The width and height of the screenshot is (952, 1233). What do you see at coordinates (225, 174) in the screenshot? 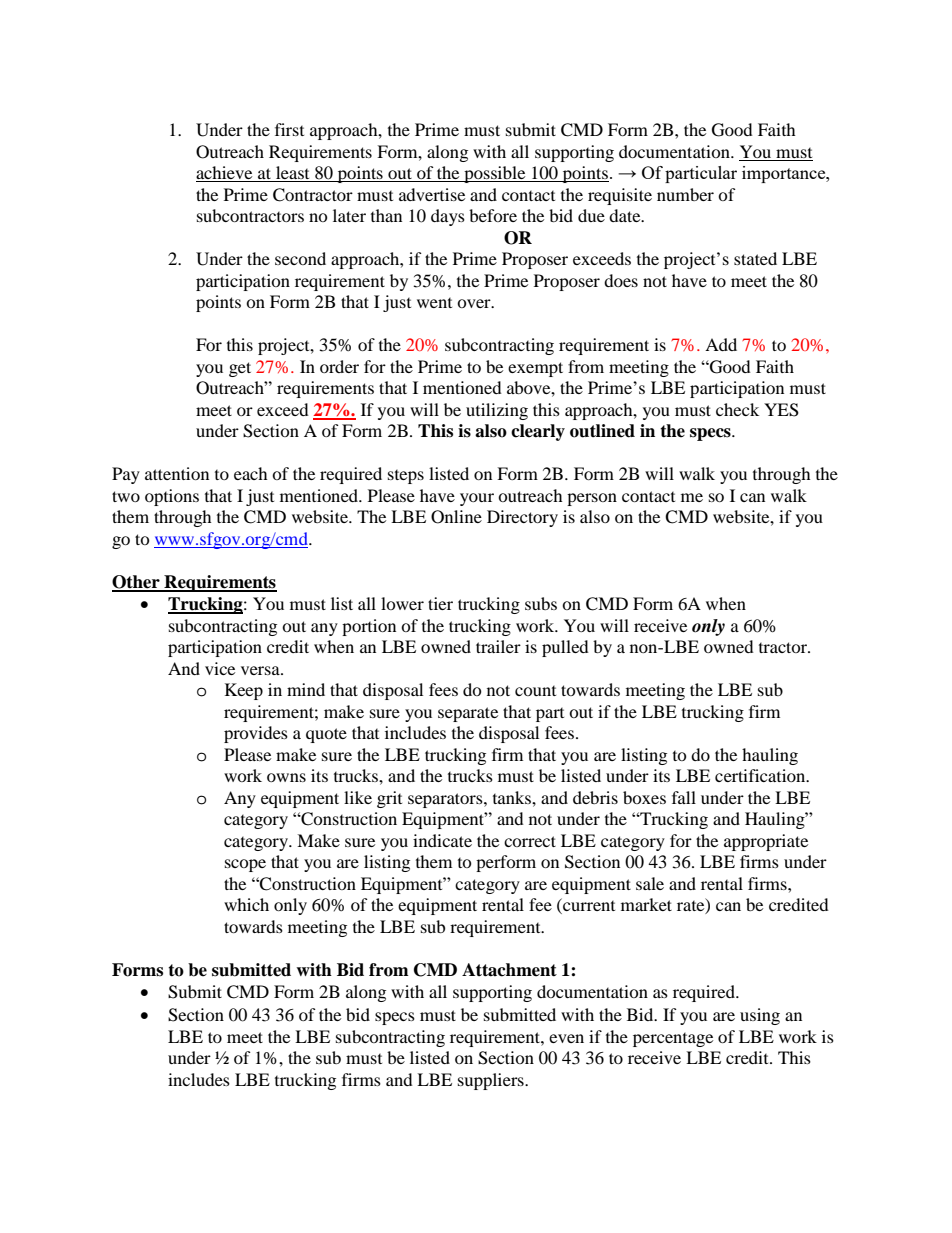
I see `achieve` at bounding box center [225, 174].
